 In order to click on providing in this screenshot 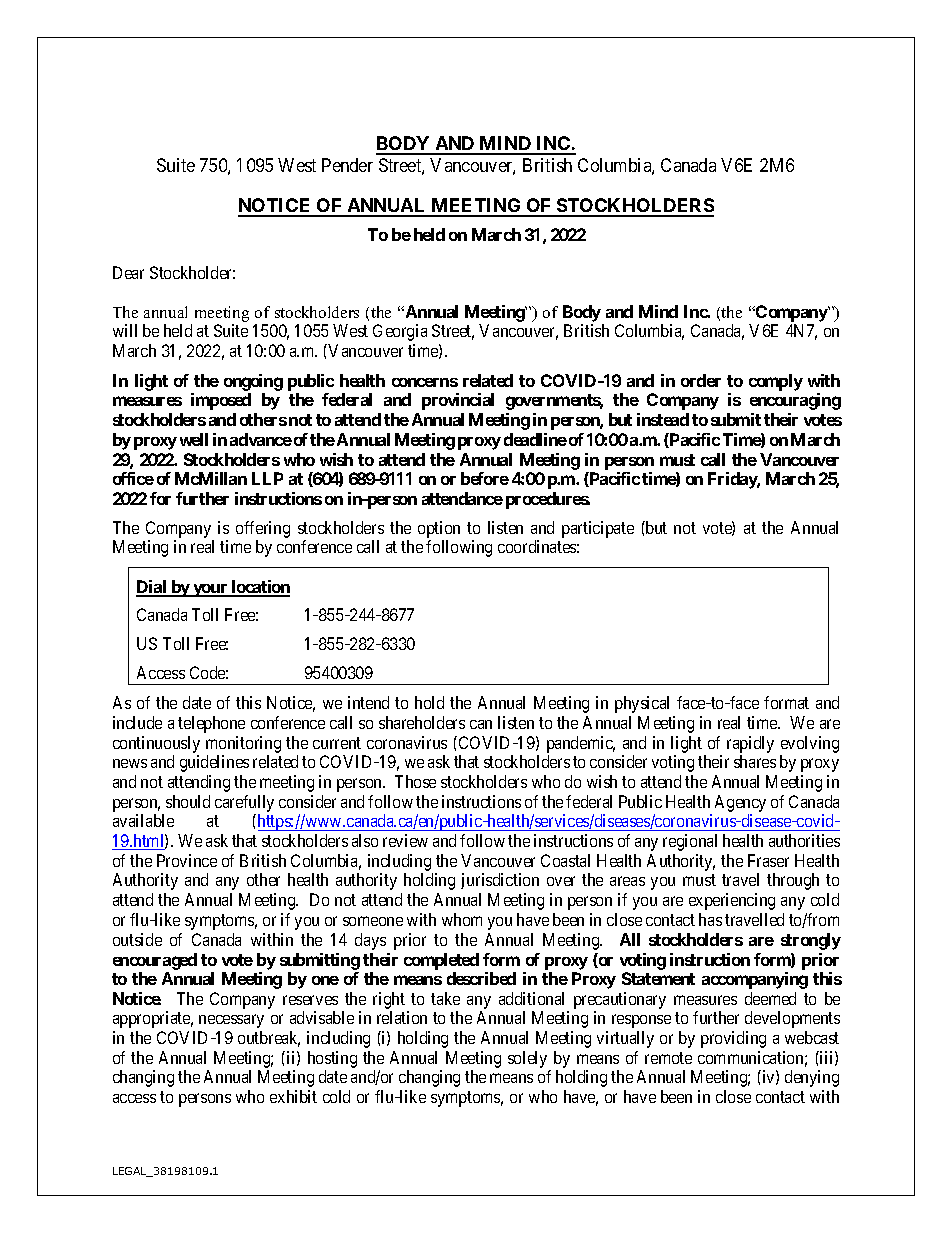, I will do `click(733, 1039)`.
